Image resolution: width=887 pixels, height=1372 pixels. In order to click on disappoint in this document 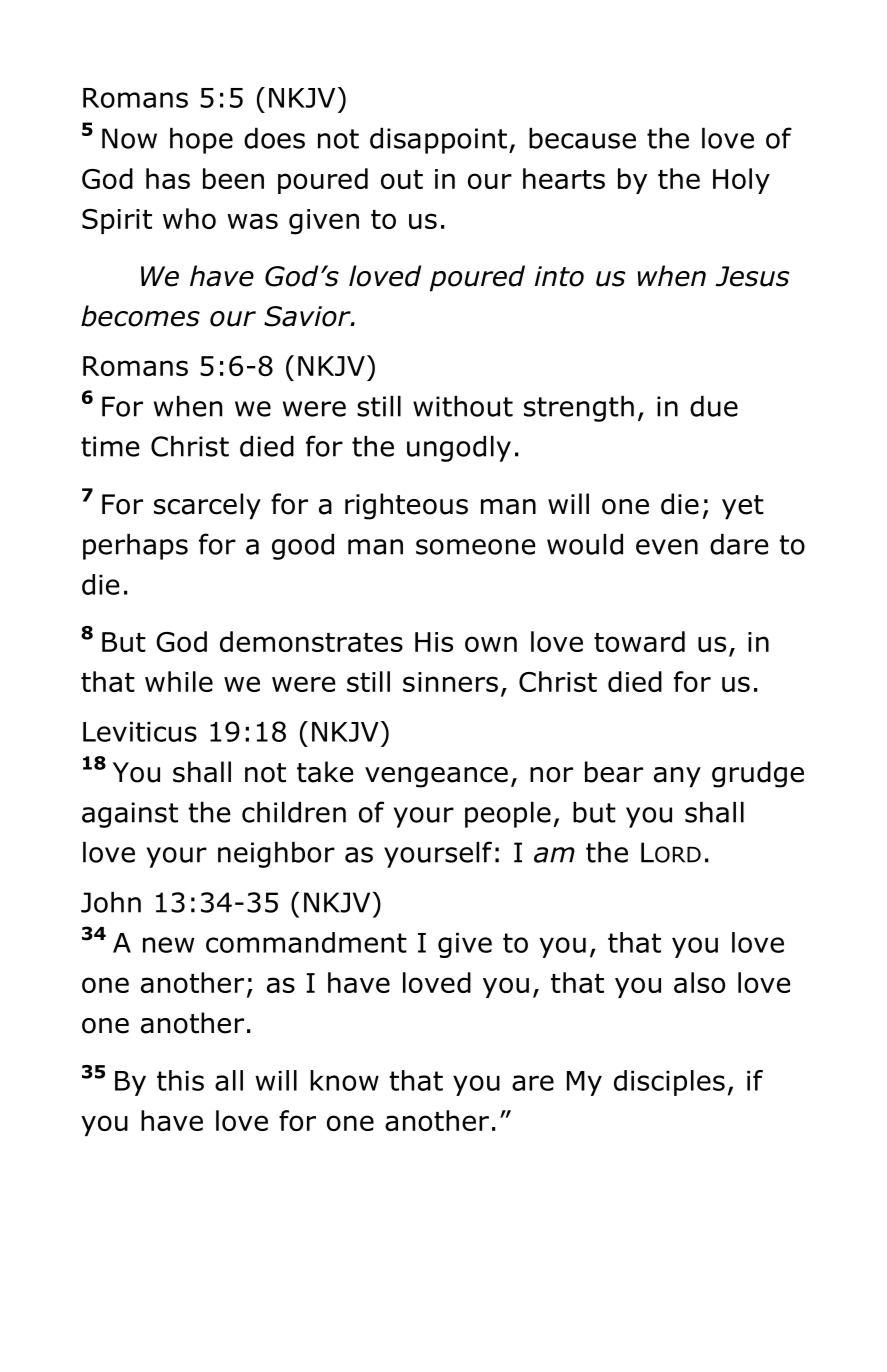, I will do `click(440, 141)`.
